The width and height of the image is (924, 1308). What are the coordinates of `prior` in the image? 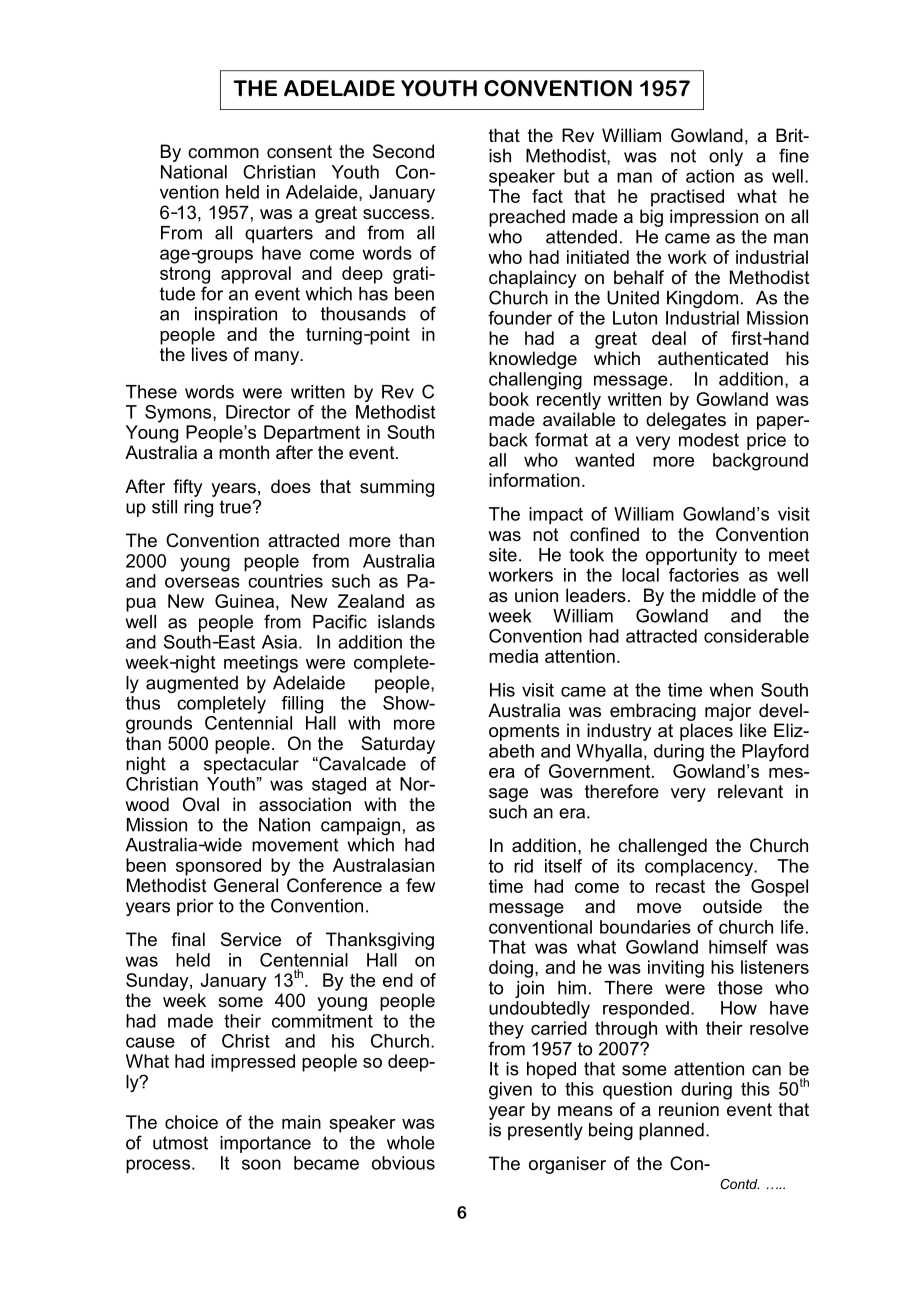 It's located at (195, 907).
